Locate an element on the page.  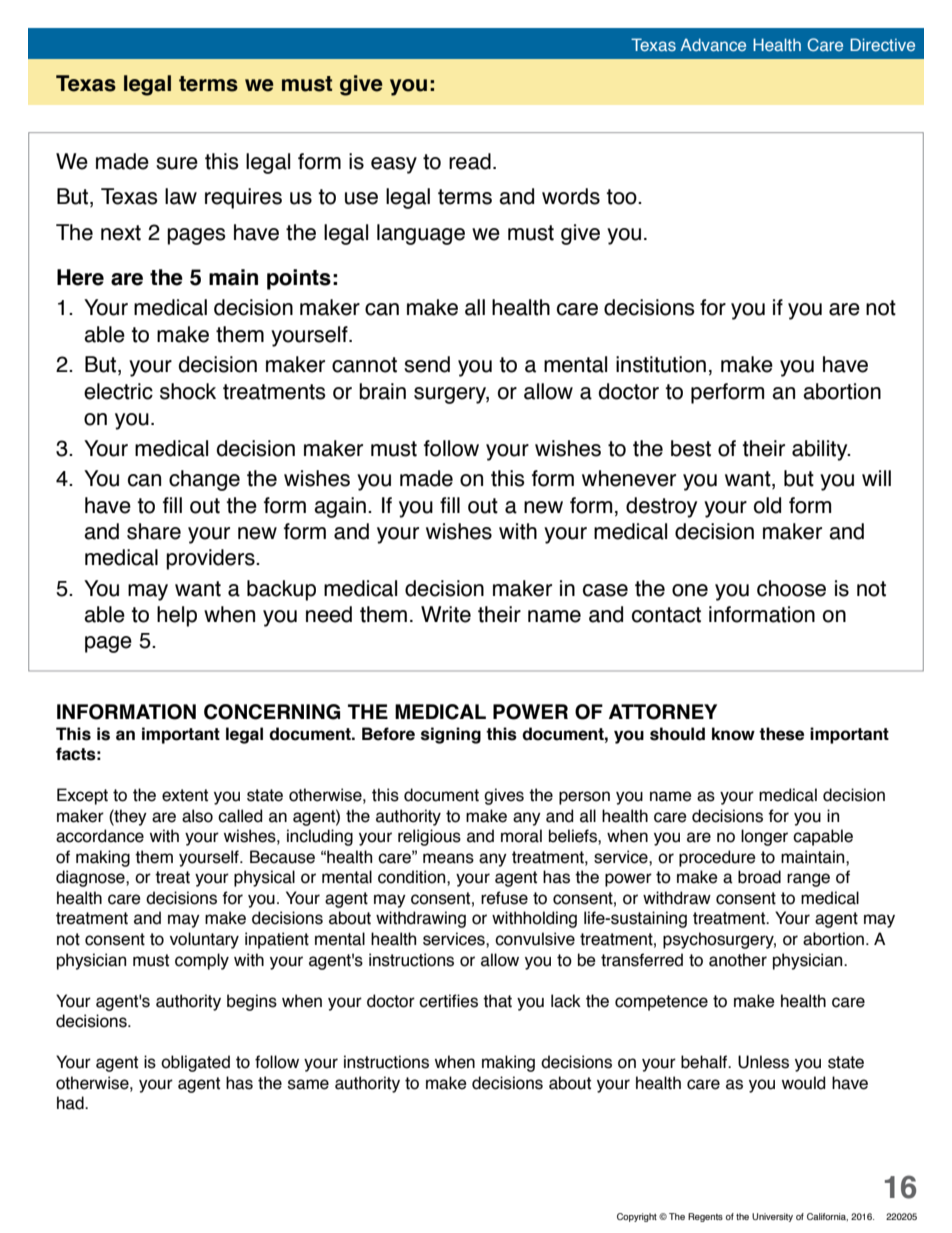
signing is located at coordinates (451, 735).
